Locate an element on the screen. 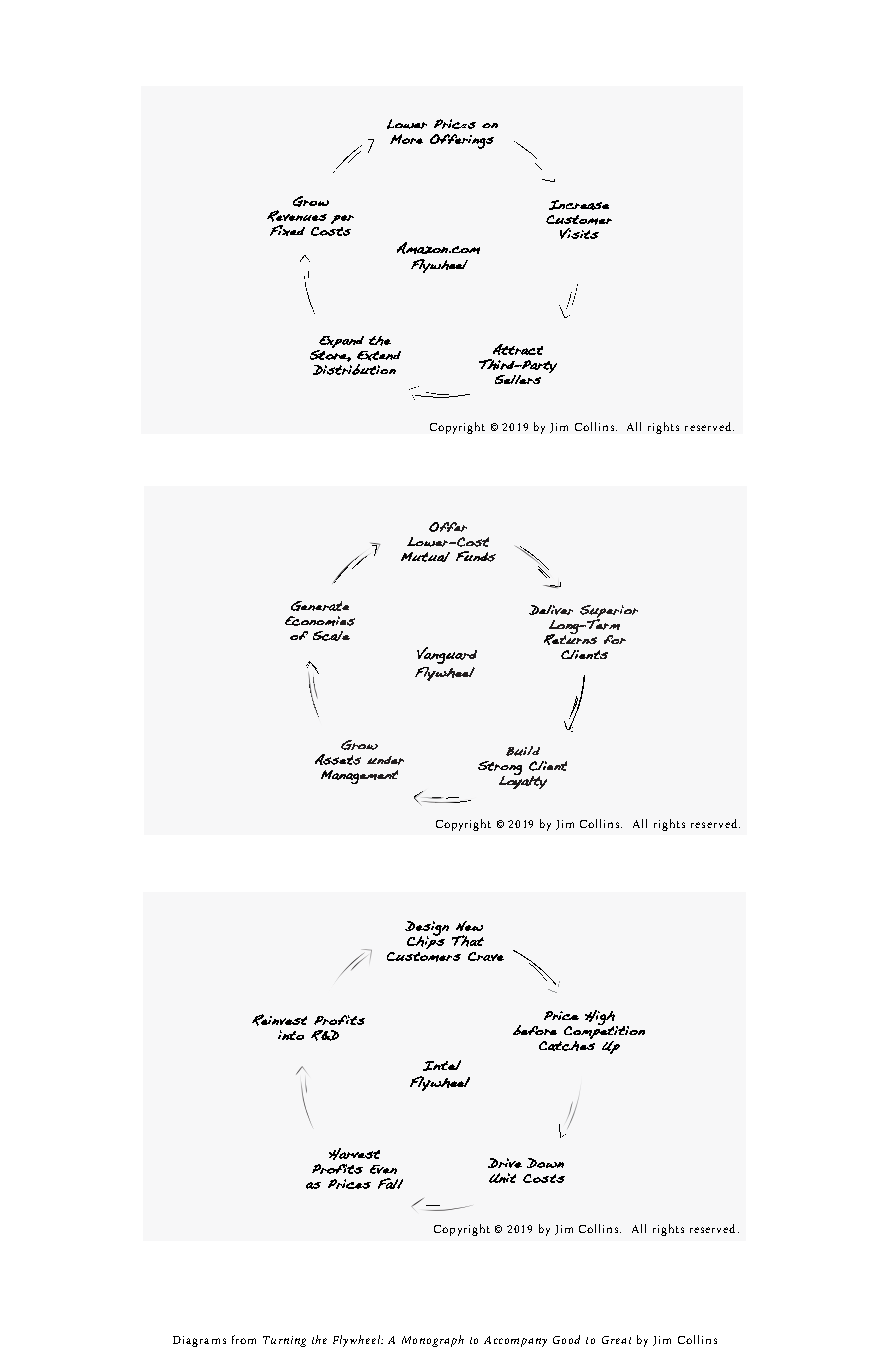 This screenshot has width=890, height=1372. into is located at coordinates (291, 1035).
